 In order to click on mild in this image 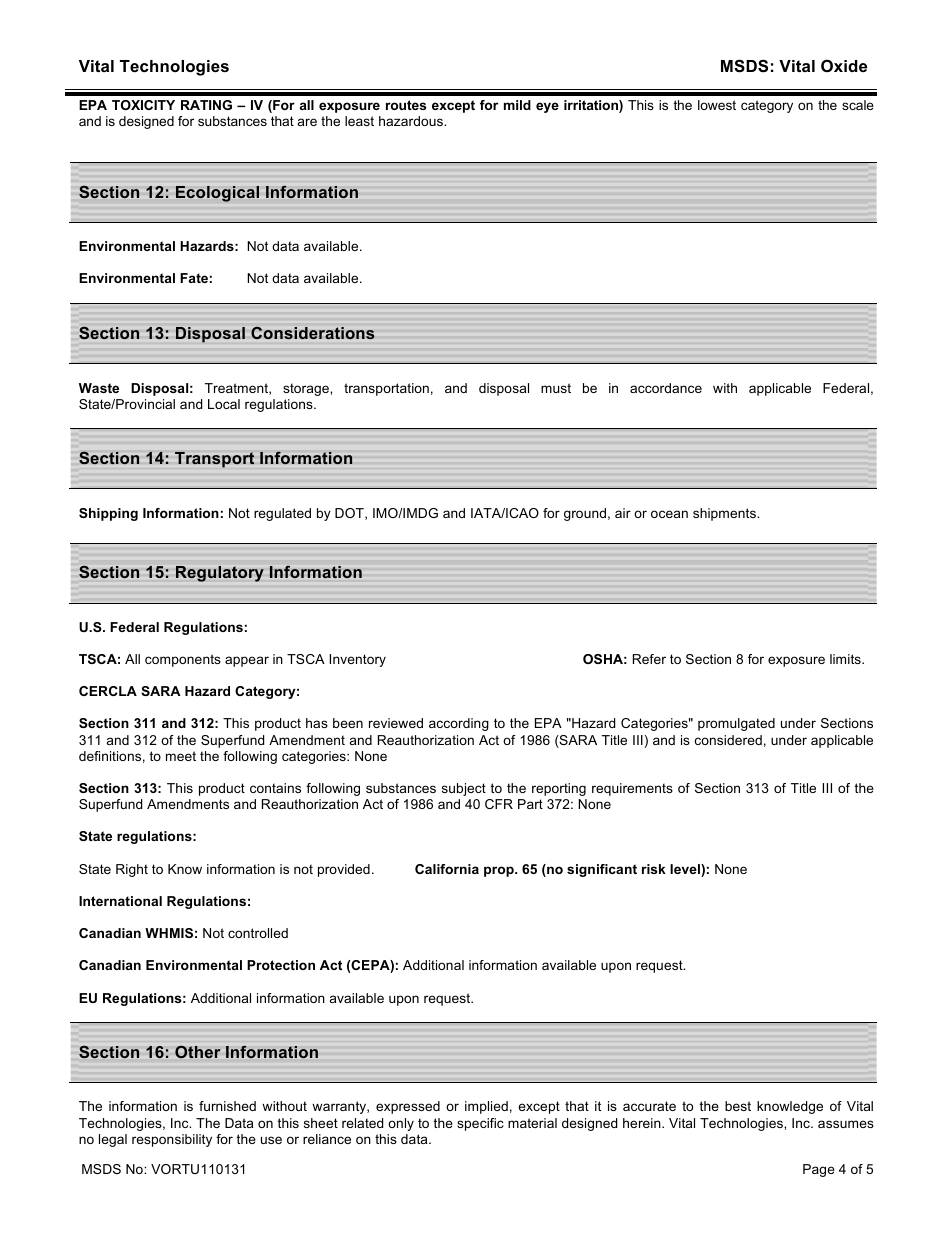, I will do `click(517, 105)`.
